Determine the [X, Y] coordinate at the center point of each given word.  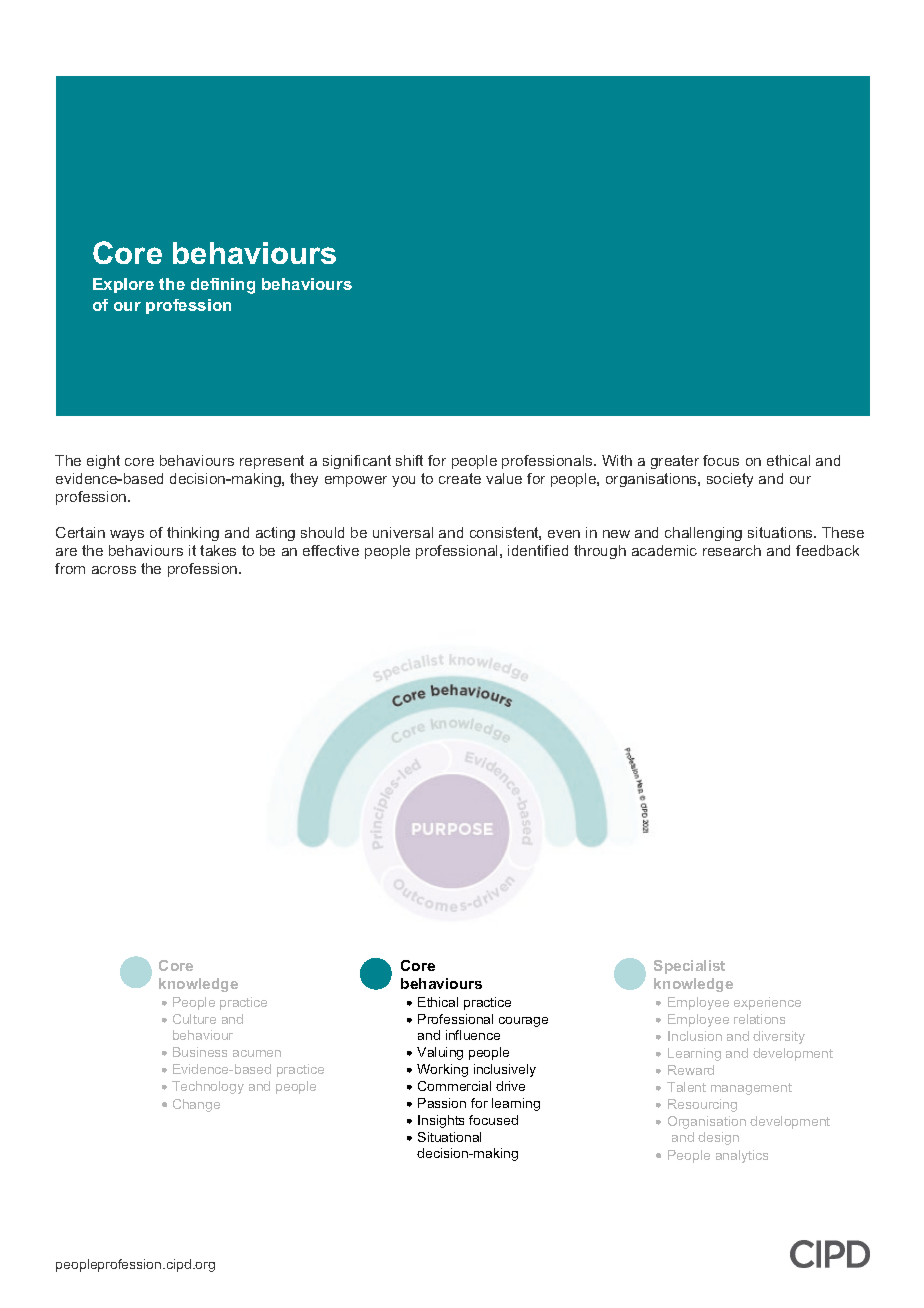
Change [196, 1105]
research [732, 550]
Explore [123, 285]
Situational [449, 1137]
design [718, 1138]
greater [675, 462]
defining [223, 286]
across [114, 570]
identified [538, 550]
